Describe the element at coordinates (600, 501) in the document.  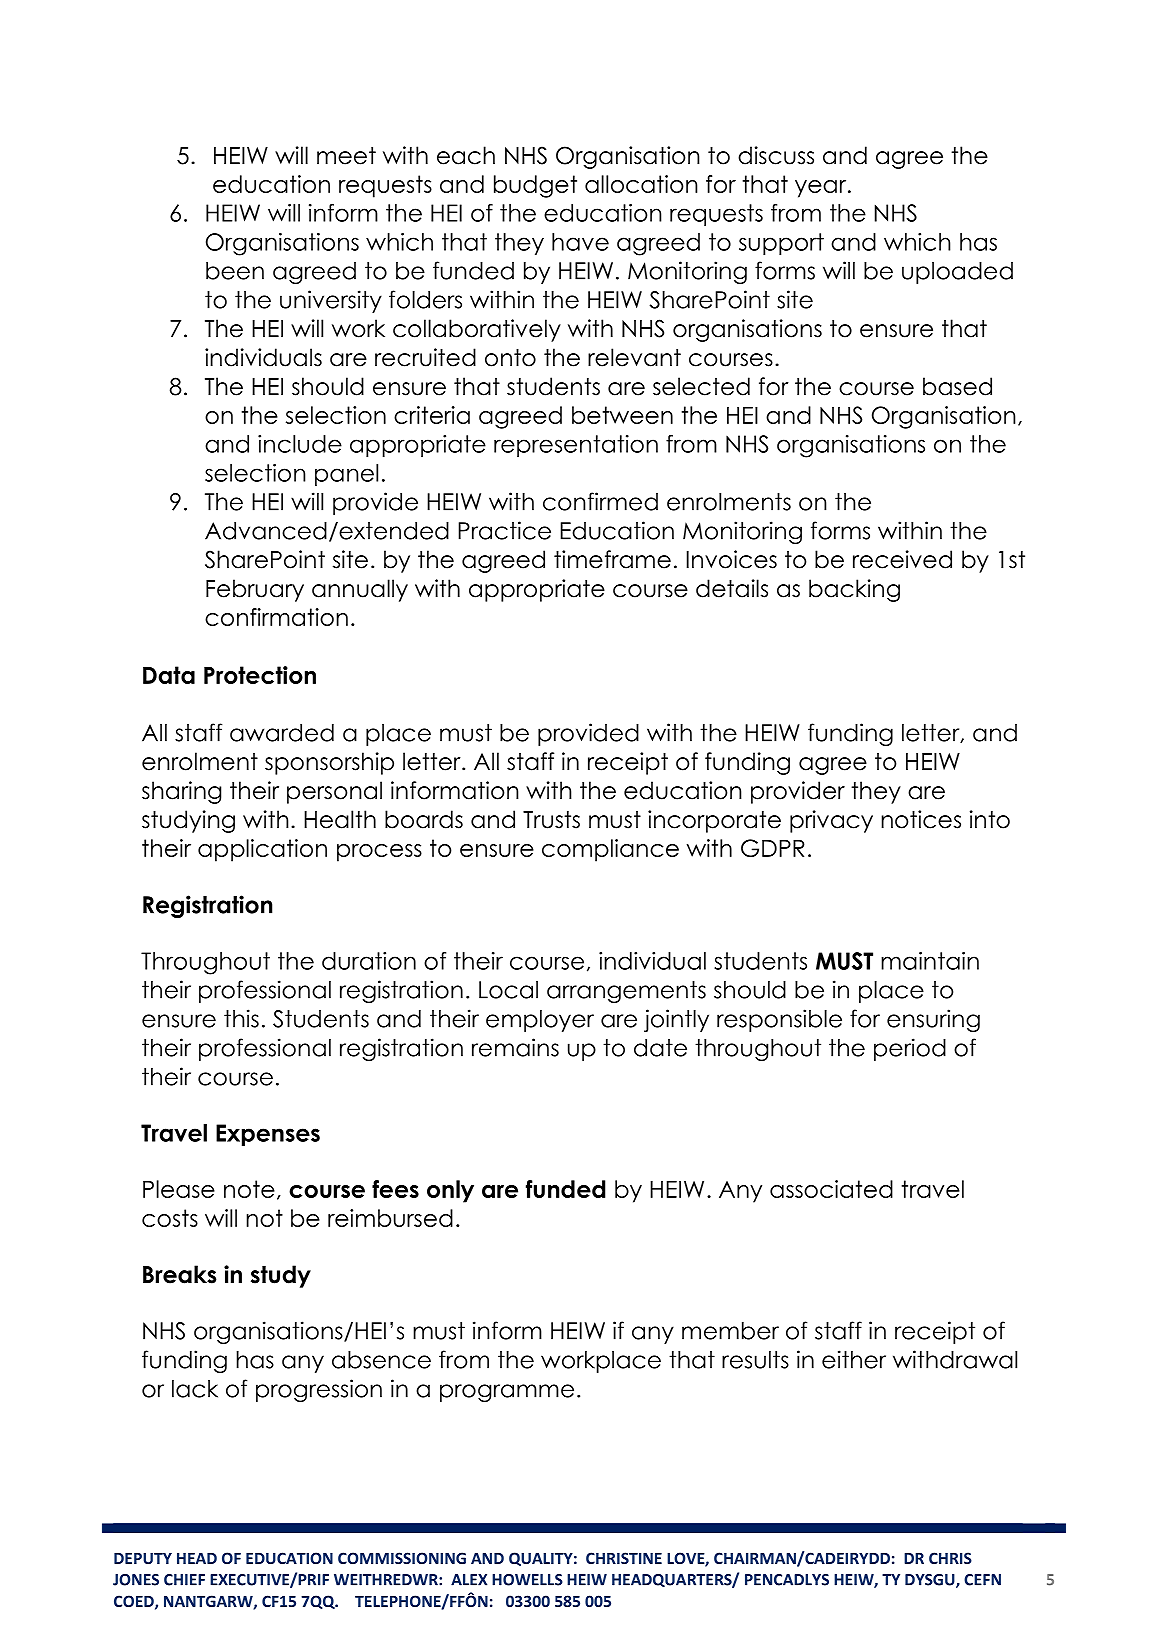
I see `confirmed` at that location.
